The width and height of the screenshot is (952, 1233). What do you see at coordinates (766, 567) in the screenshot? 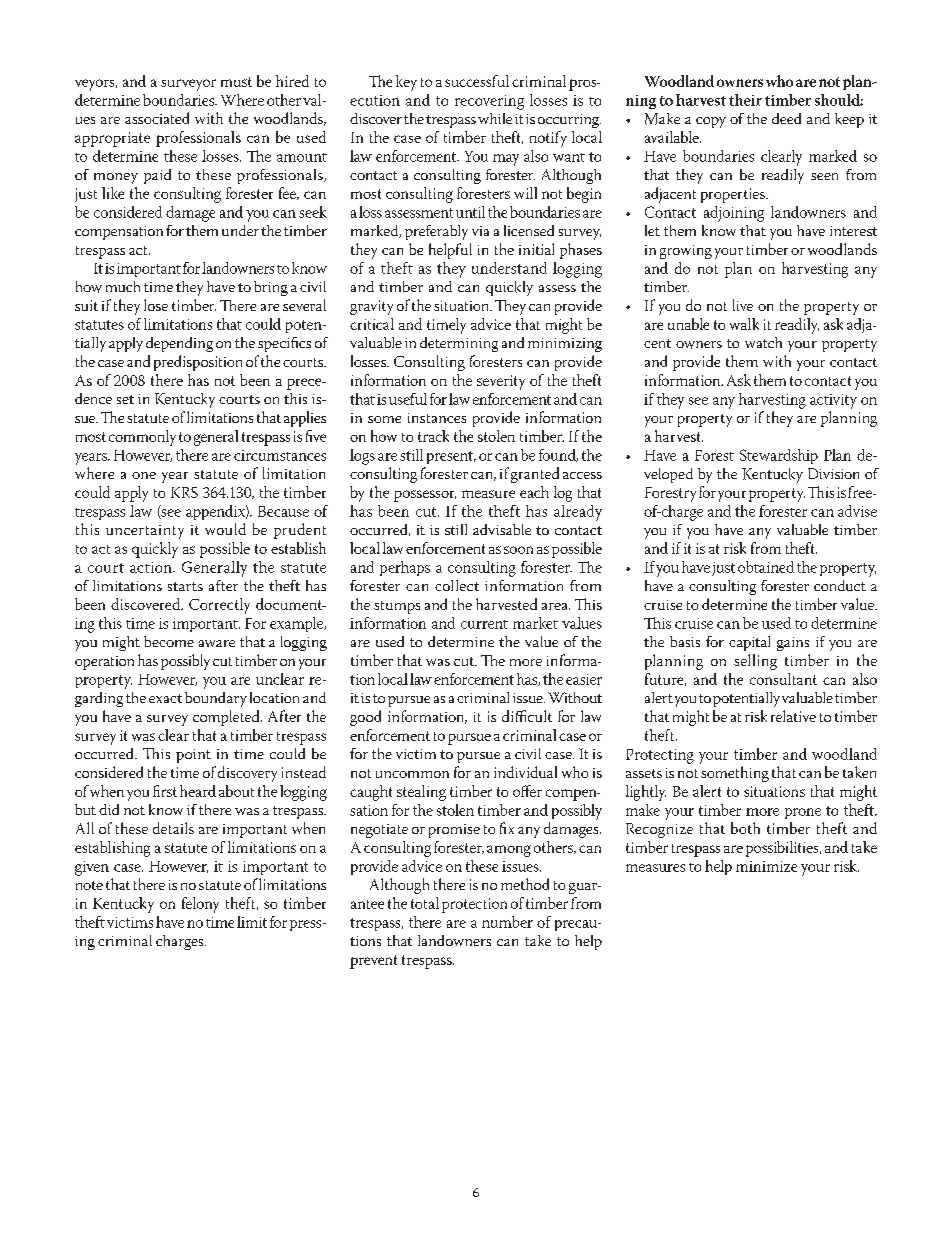
I see `obtained` at bounding box center [766, 567].
